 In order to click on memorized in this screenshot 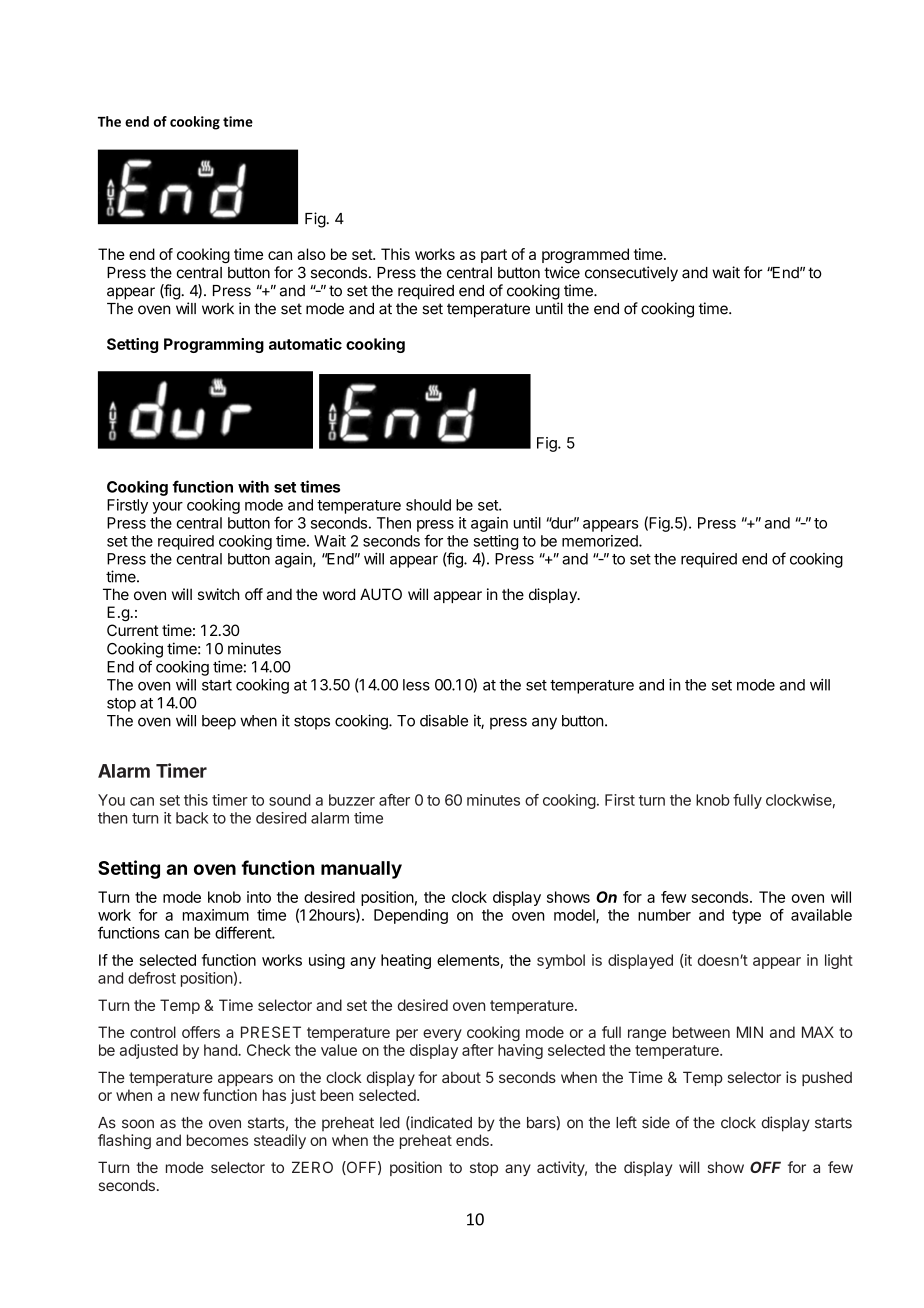, I will do `click(601, 541)`.
